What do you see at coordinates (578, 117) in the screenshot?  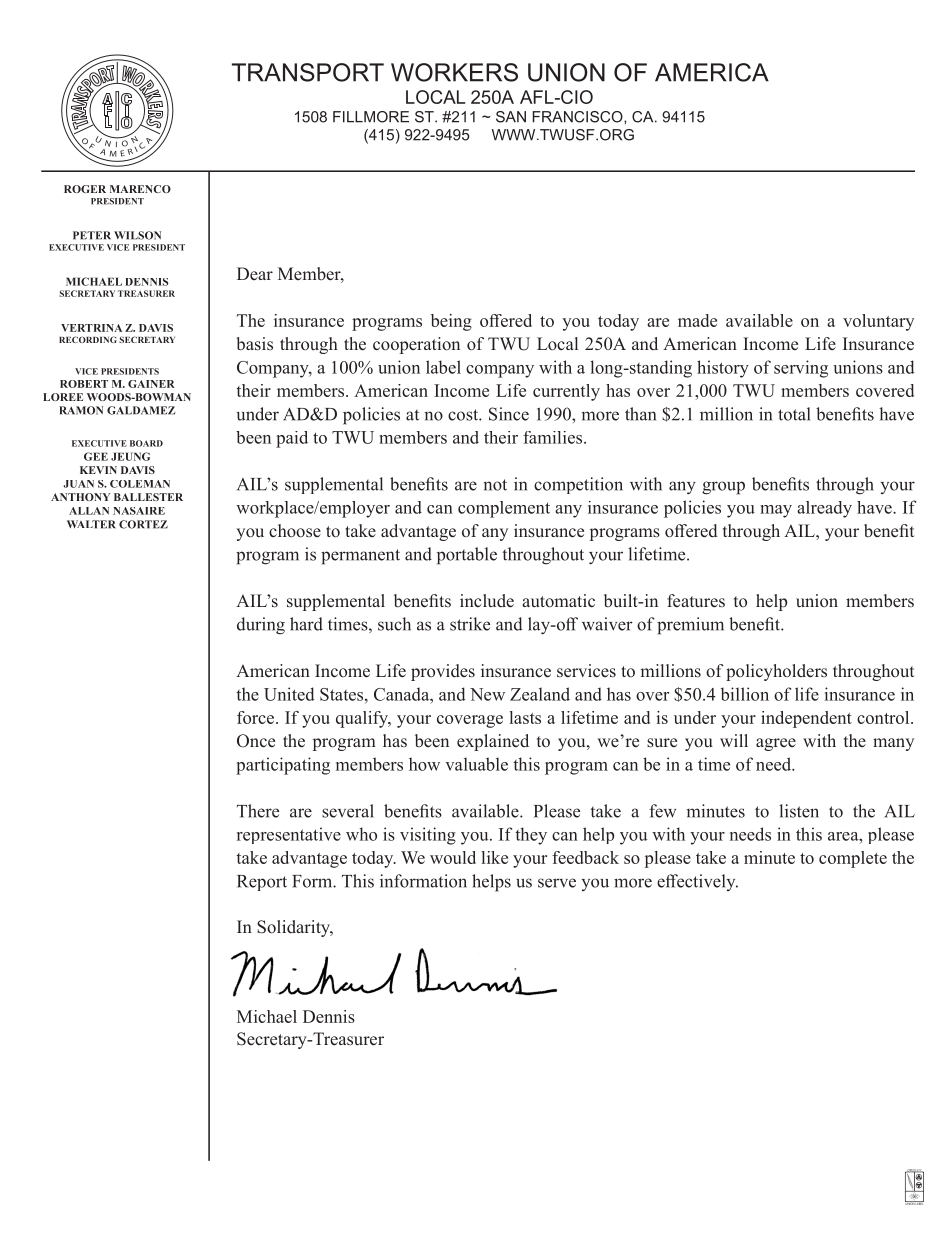 I see `FRANCISCO` at bounding box center [578, 117].
